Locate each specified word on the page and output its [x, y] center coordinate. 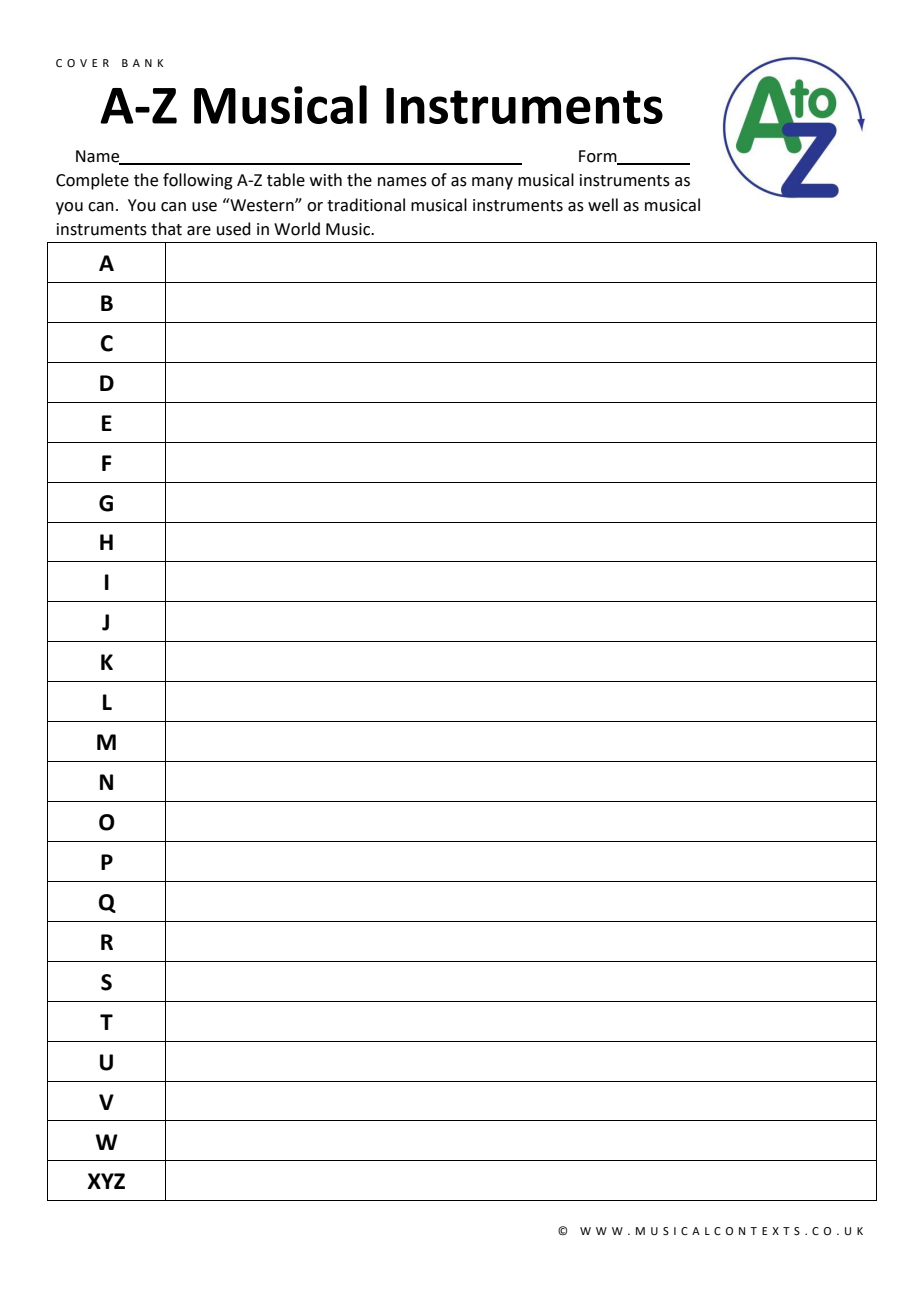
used [234, 229]
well [603, 205]
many [492, 183]
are [199, 231]
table [286, 180]
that [166, 229]
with [326, 180]
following [198, 181]
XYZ [106, 1181]
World [297, 229]
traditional [366, 205]
